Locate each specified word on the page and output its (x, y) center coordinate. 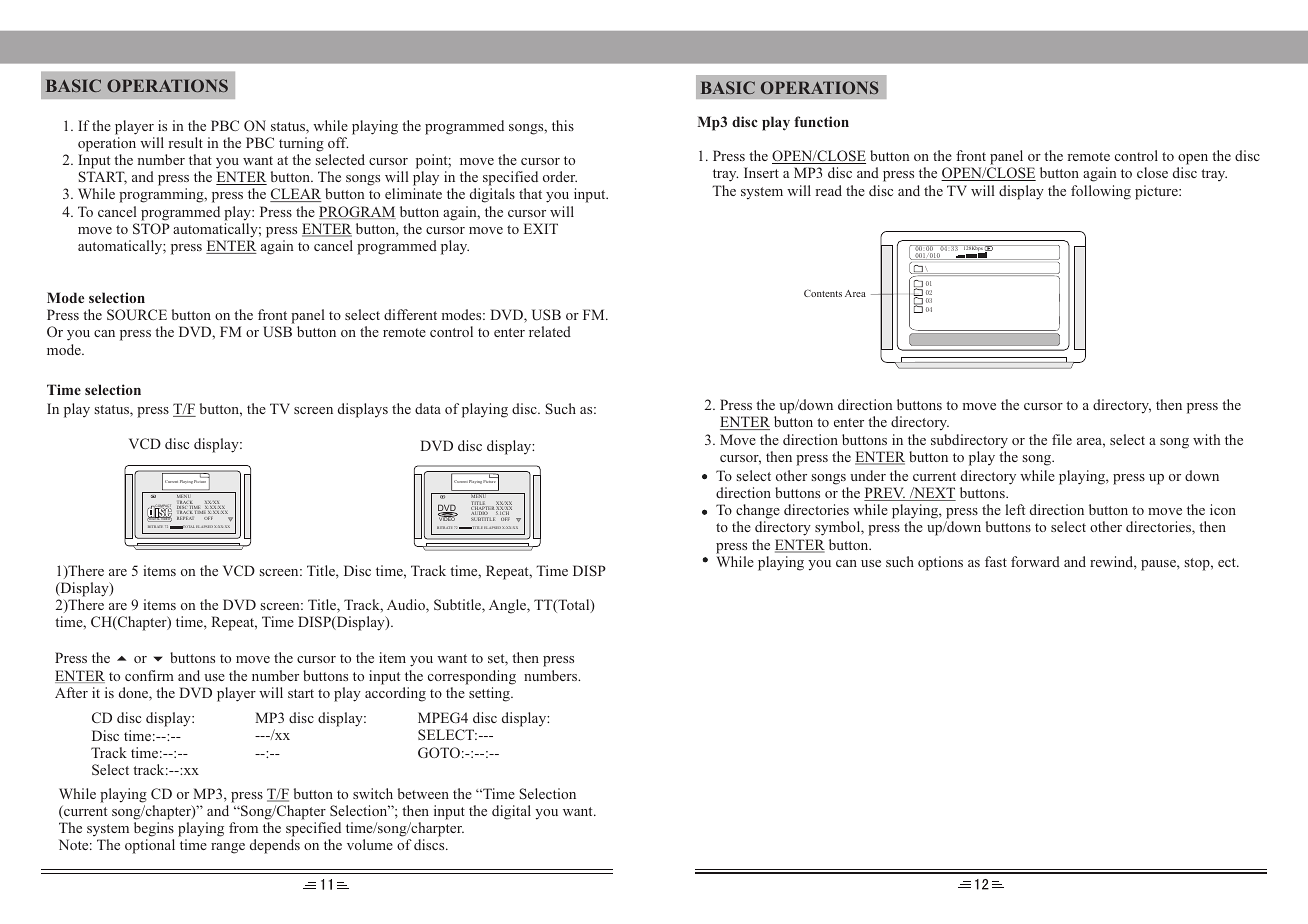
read (828, 190)
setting (490, 694)
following (1101, 192)
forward (1035, 561)
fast (996, 561)
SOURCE (137, 315)
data (428, 408)
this (563, 125)
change (758, 513)
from (243, 827)
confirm (149, 675)
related (550, 331)
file (1062, 439)
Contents (823, 293)
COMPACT (162, 507)
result (185, 142)
